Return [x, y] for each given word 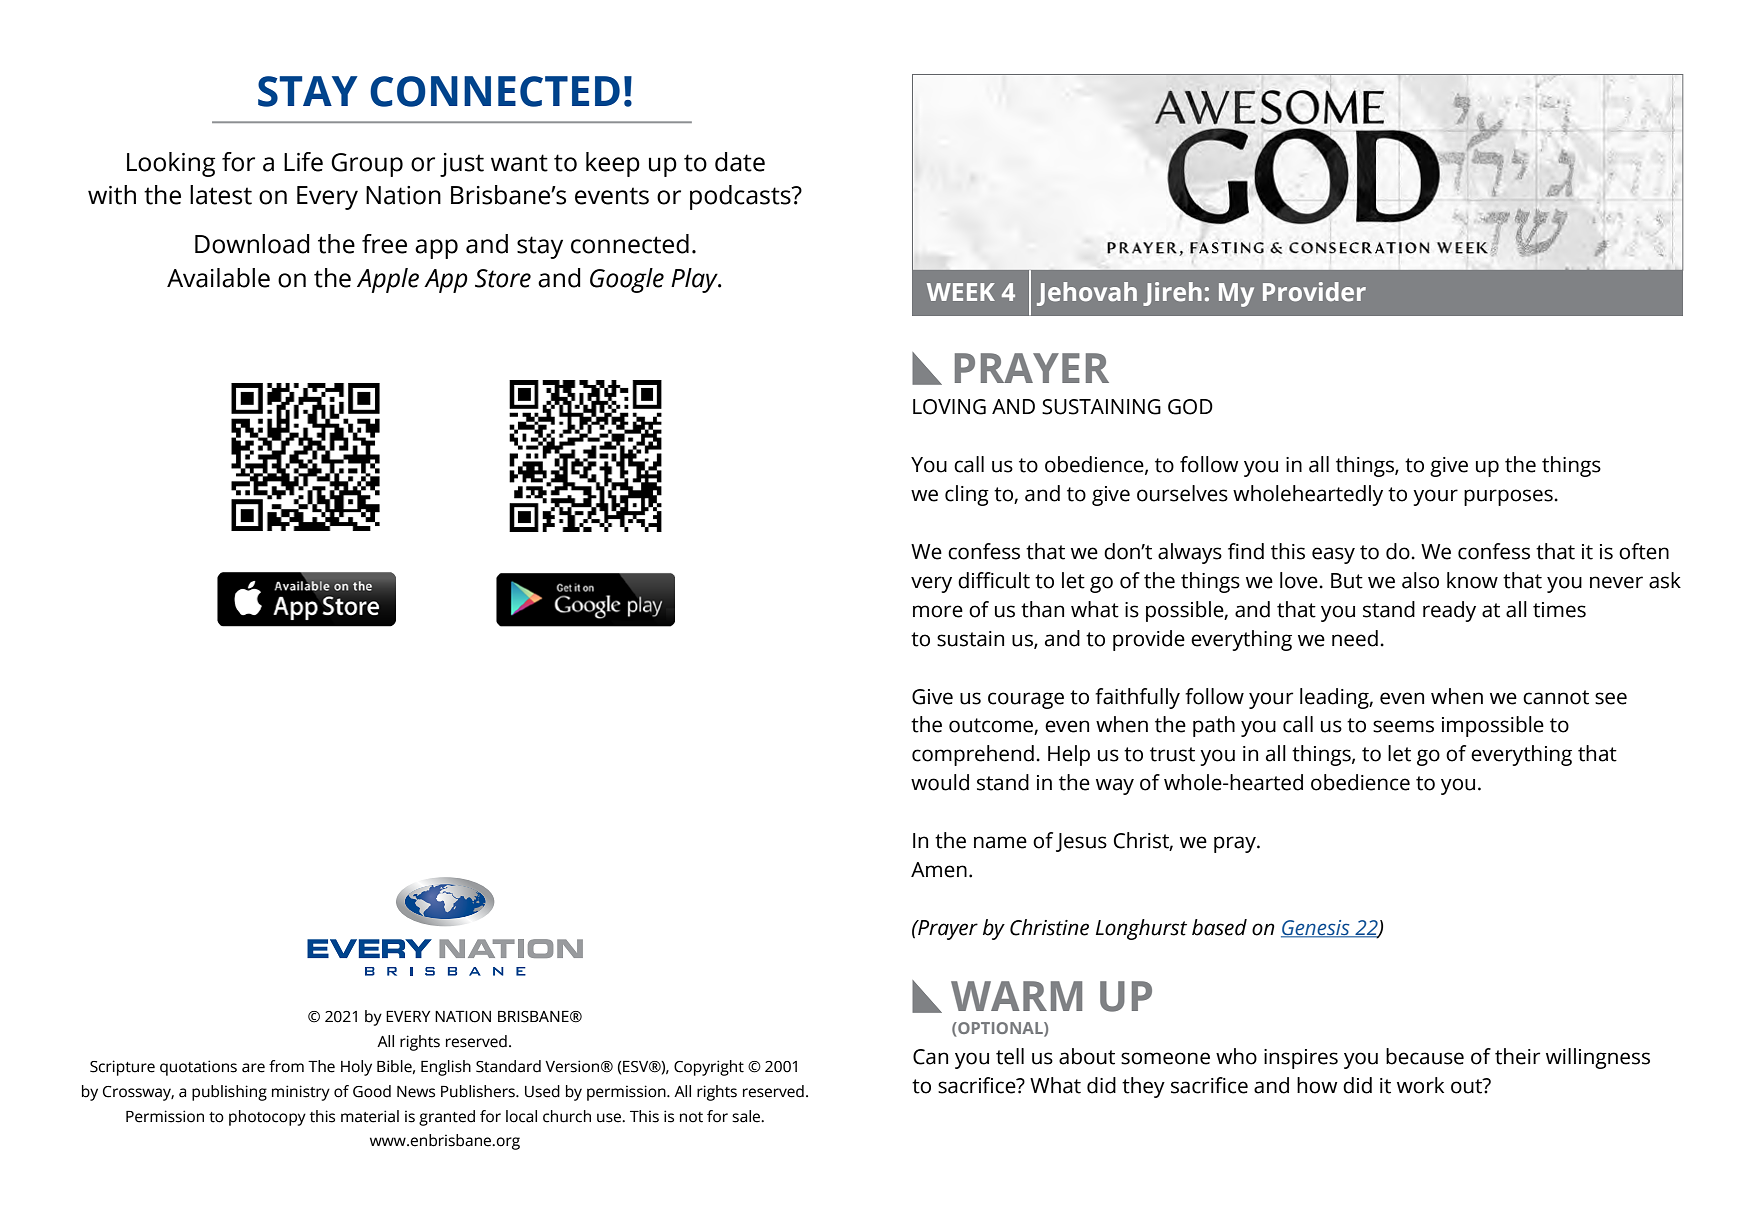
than [1042, 609]
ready [1449, 611]
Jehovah [1087, 294]
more [938, 611]
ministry [301, 1093]
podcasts [741, 197]
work [1420, 1085]
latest [221, 195]
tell [1010, 1056]
